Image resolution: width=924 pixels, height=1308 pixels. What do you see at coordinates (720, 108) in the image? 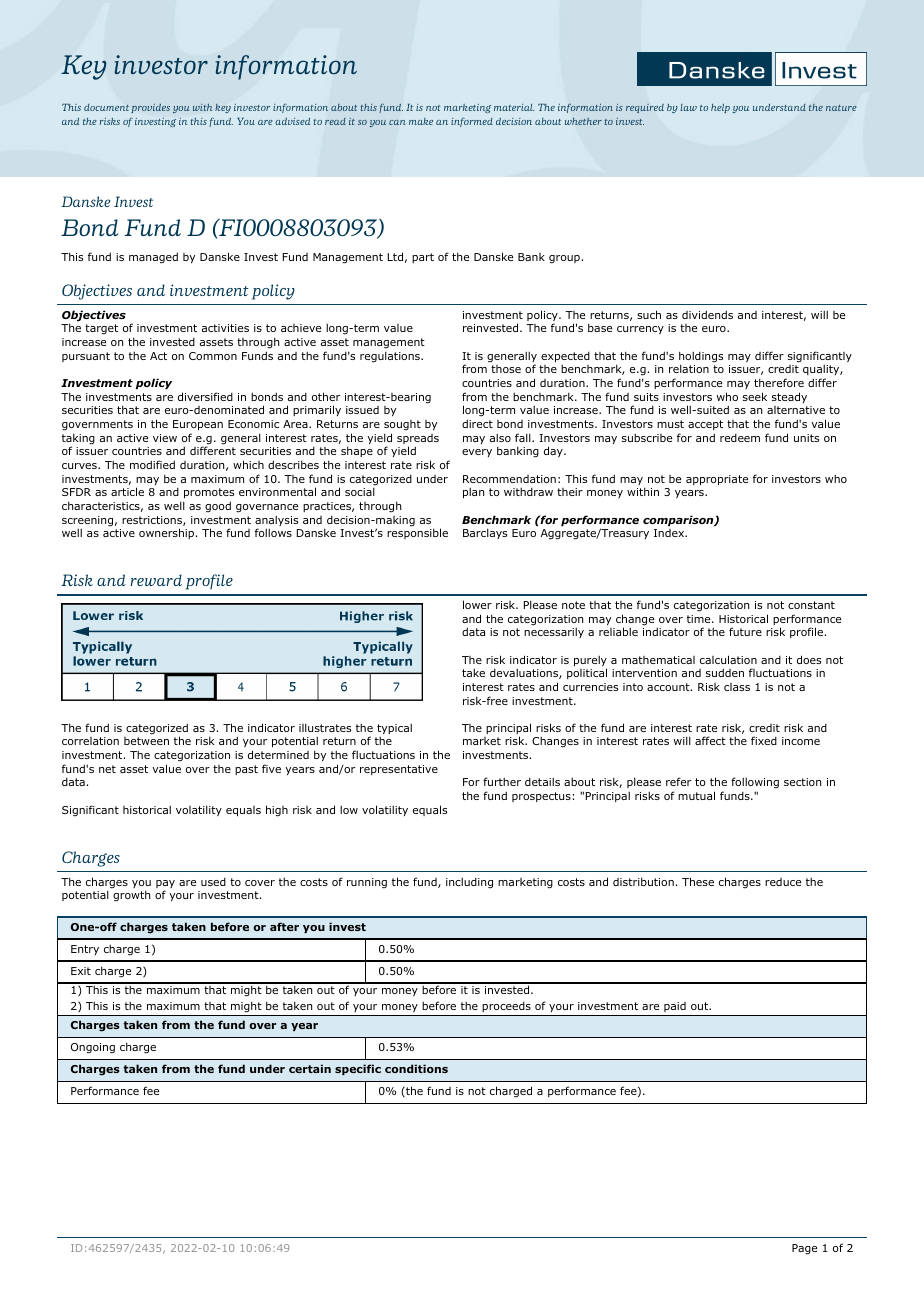
I see `help` at bounding box center [720, 108].
